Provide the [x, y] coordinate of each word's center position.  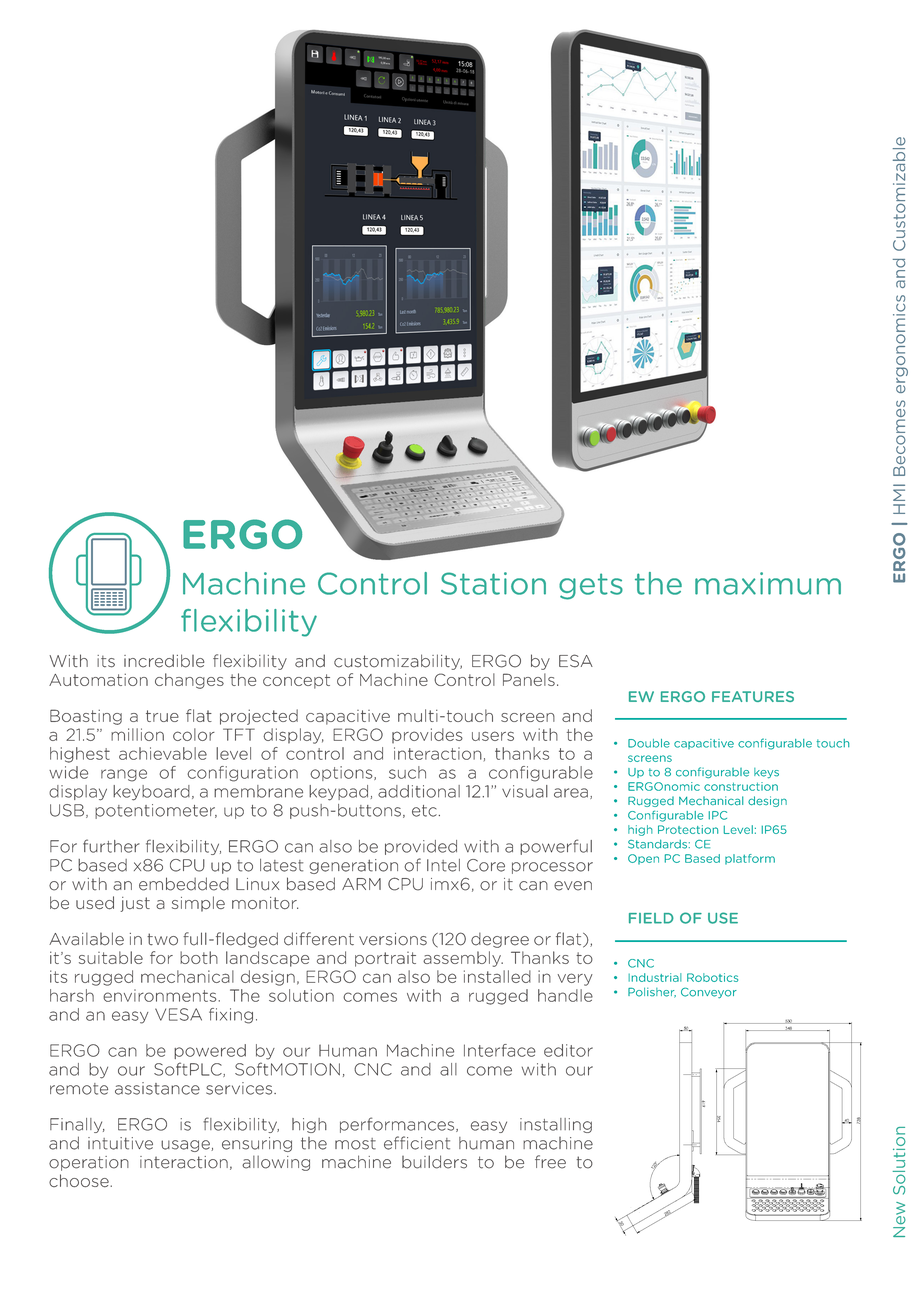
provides [427, 736]
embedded [184, 884]
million [137, 734]
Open [643, 859]
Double [649, 743]
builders [434, 1162]
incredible [164, 661]
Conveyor [709, 992]
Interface [500, 1050]
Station [493, 583]
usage [186, 1146]
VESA [178, 1014]
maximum [768, 583]
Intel [443, 865]
